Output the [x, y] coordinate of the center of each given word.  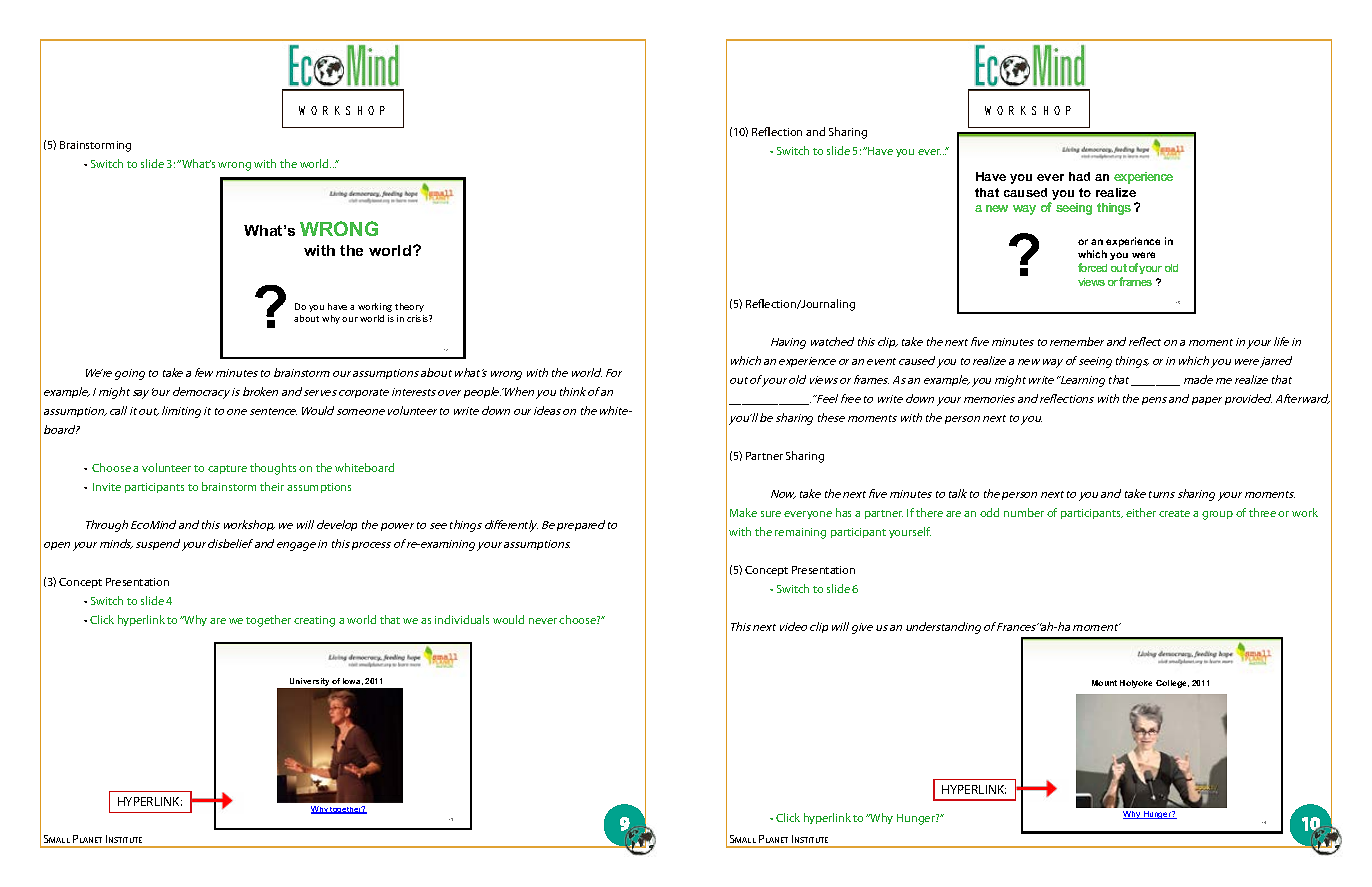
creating [314, 621]
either [1141, 512]
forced [1092, 267]
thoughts [273, 469]
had [1079, 176]
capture [227, 469]
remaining [800, 533]
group [1217, 515]
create [1174, 513]
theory [409, 307]
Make [743, 512]
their [272, 486]
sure [771, 514]
